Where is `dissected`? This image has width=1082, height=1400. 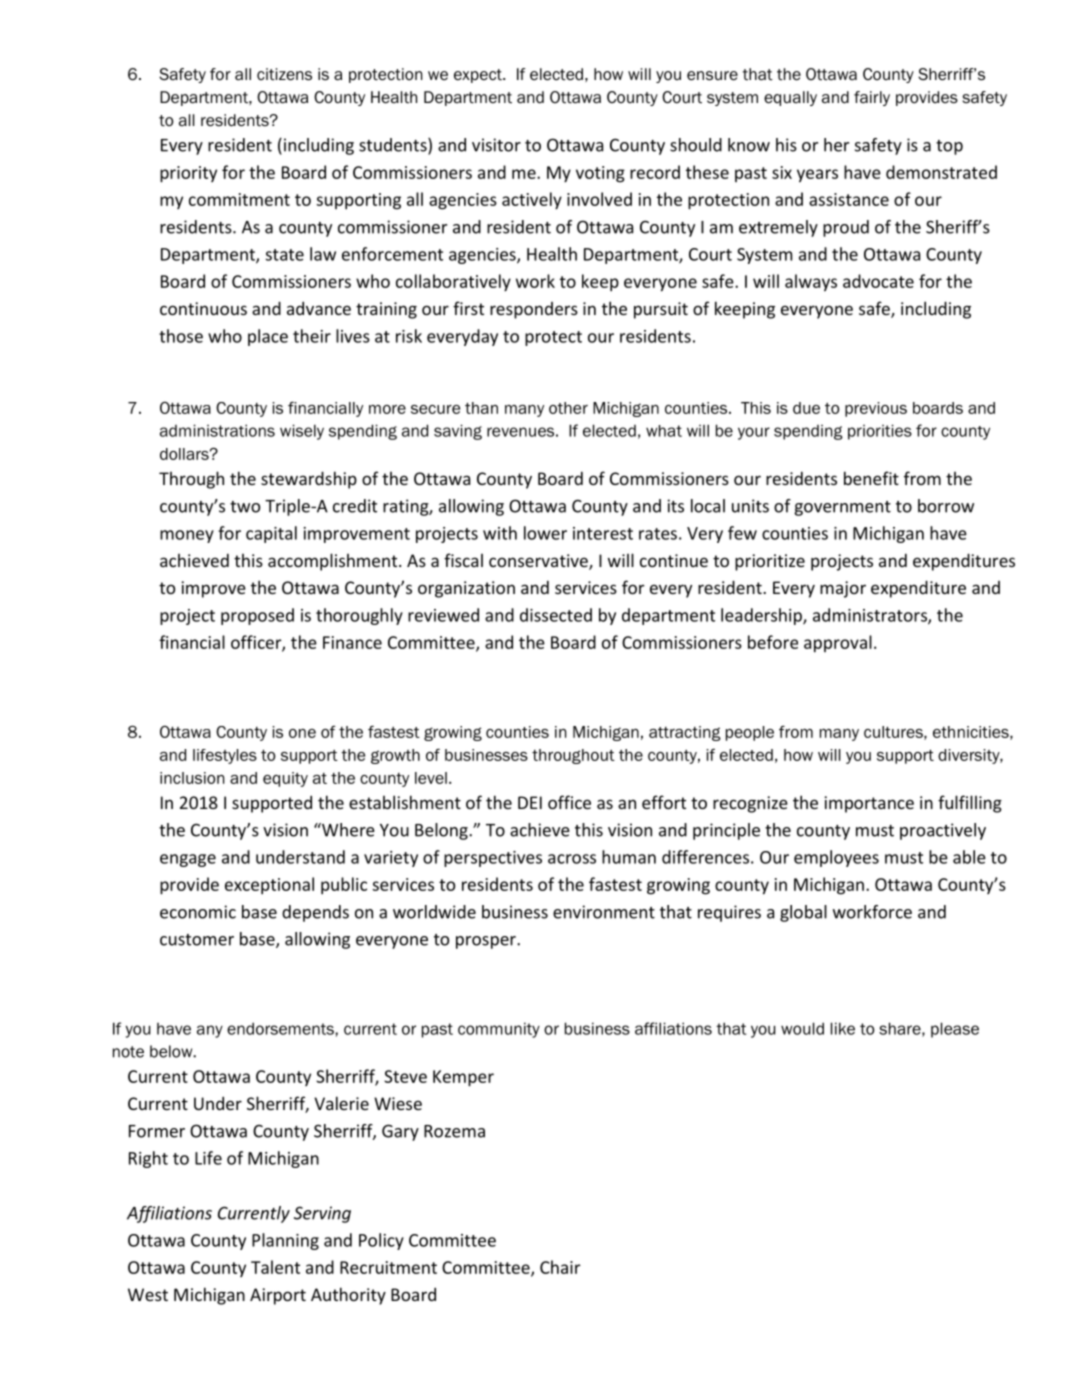
dissected is located at coordinates (556, 615).
